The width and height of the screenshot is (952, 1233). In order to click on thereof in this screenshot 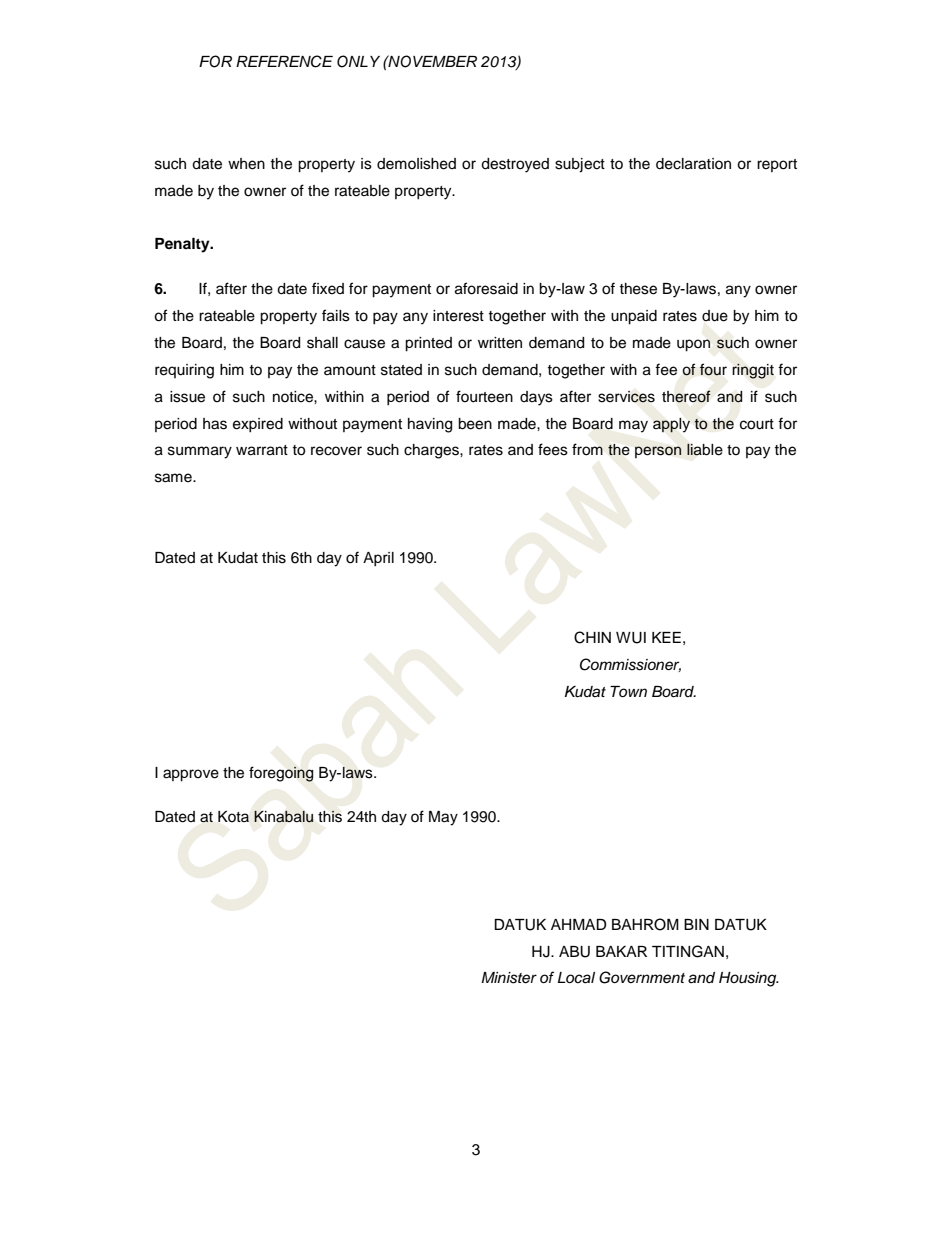, I will do `click(686, 396)`.
